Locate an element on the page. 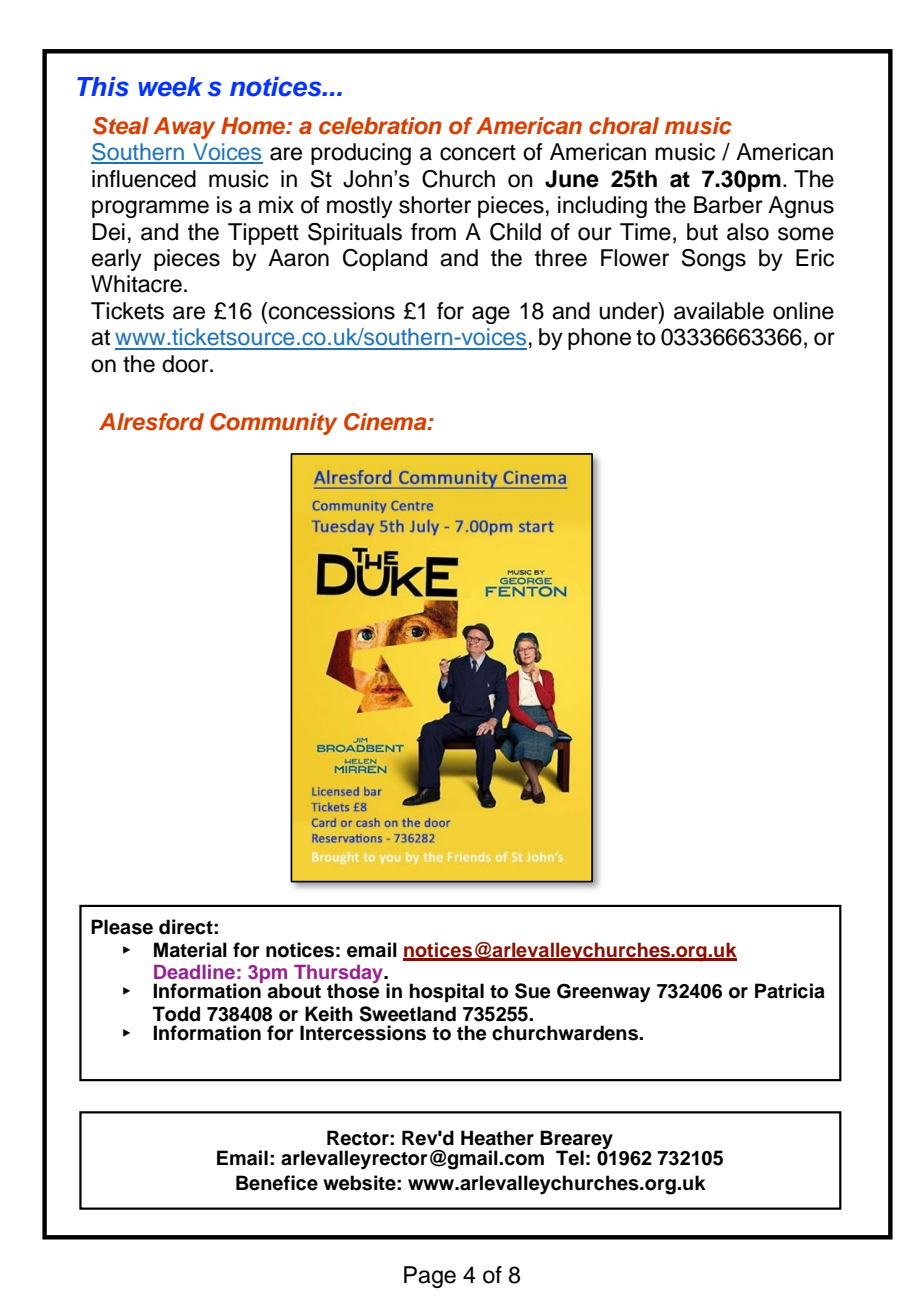 Image resolution: width=924 pixels, height=1313 pixels. Community is located at coordinates (273, 424).
